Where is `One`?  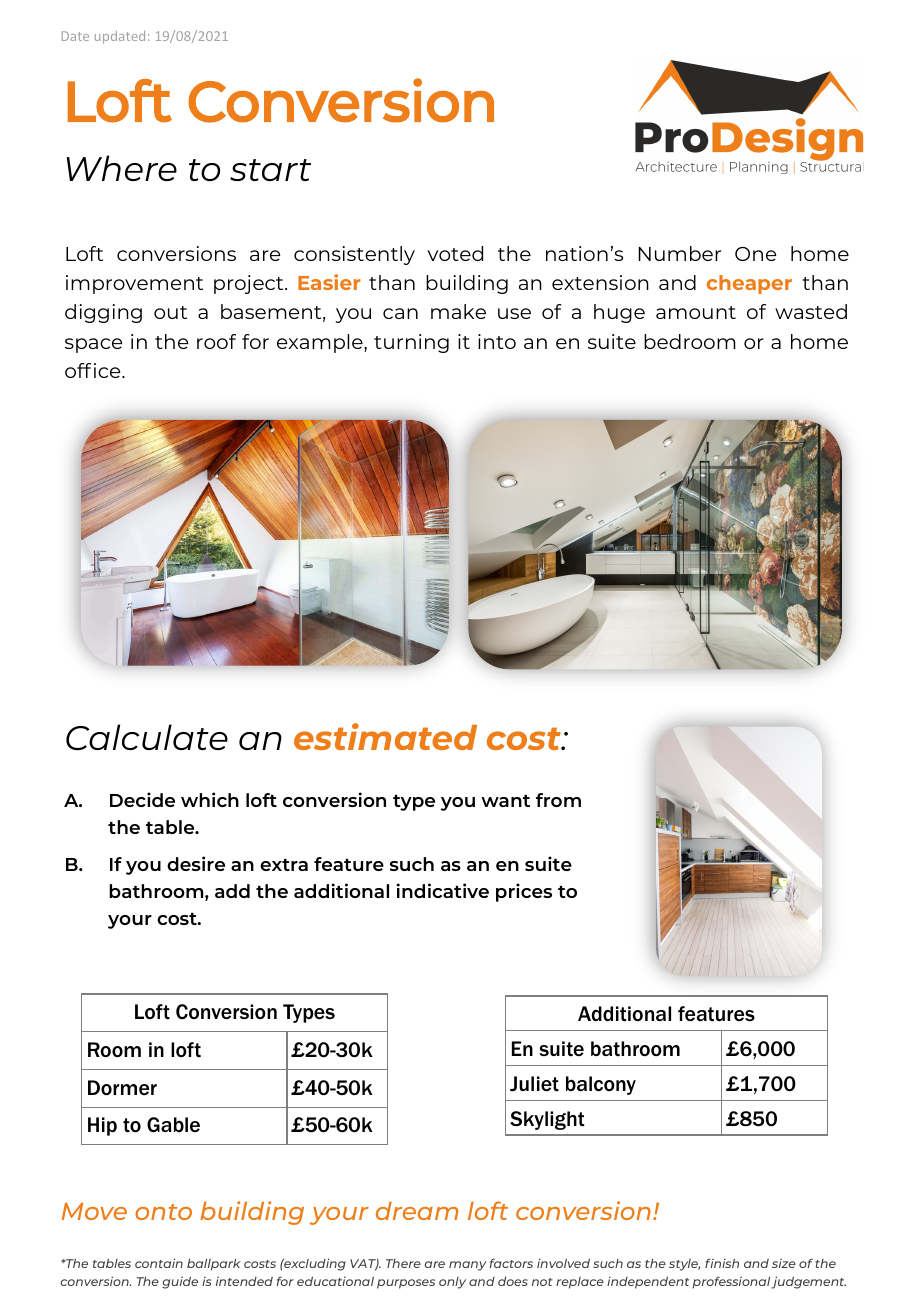
One is located at coordinates (755, 254).
